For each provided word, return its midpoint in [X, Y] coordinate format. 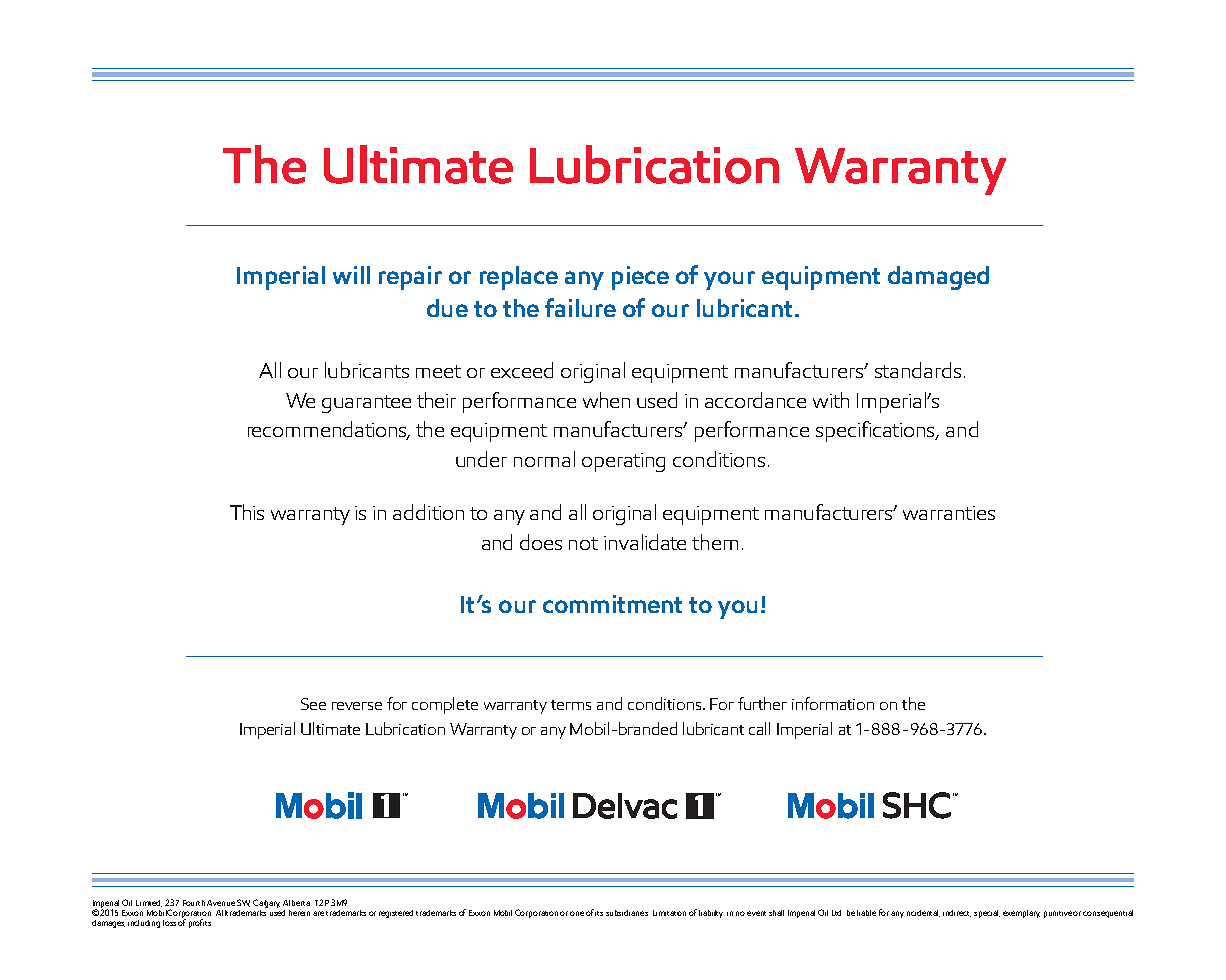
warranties [949, 513]
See [313, 704]
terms [571, 705]
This [247, 512]
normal [544, 459]
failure [580, 307]
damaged [938, 278]
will [351, 275]
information [833, 703]
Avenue [221, 903]
